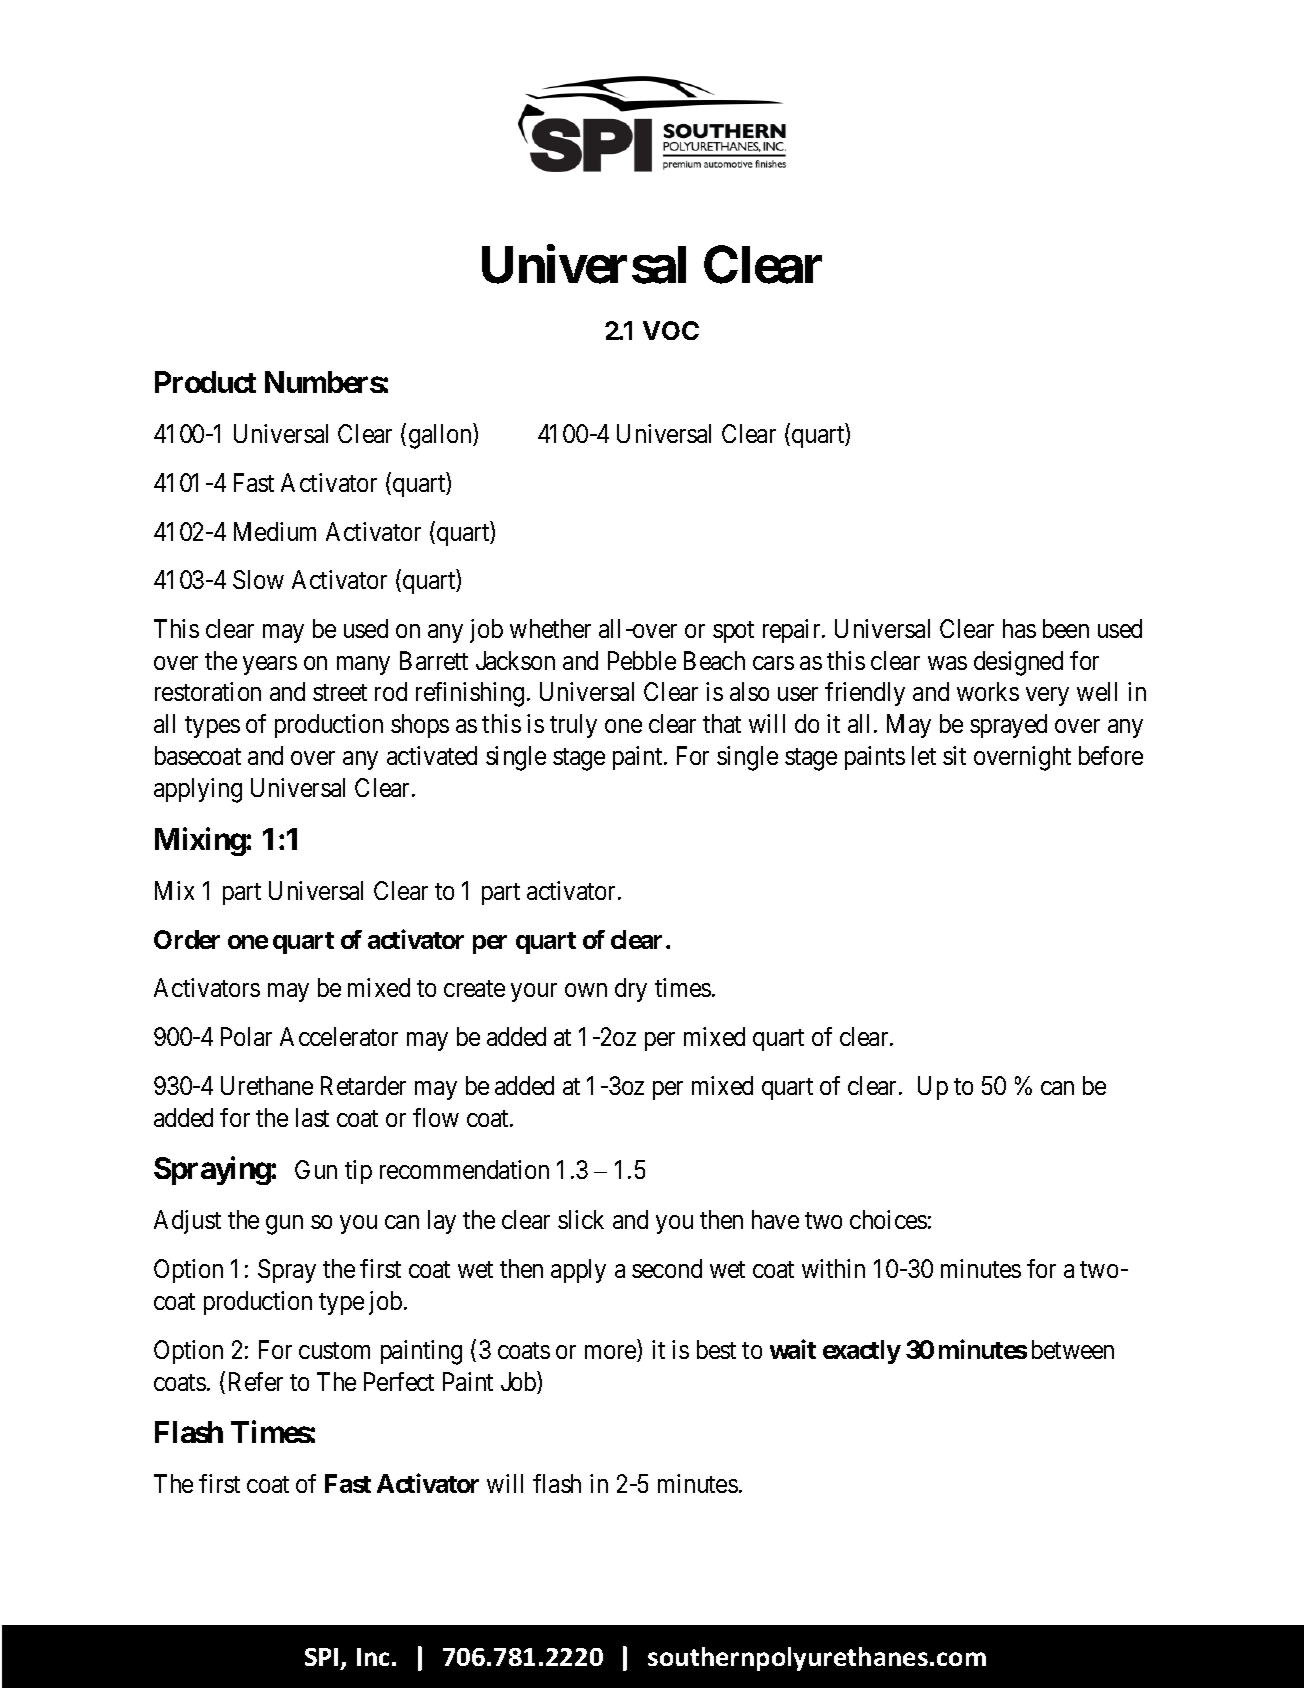 This page has width=1304, height=1688. What do you see at coordinates (1073, 1349) in the page?
I see `between` at bounding box center [1073, 1349].
